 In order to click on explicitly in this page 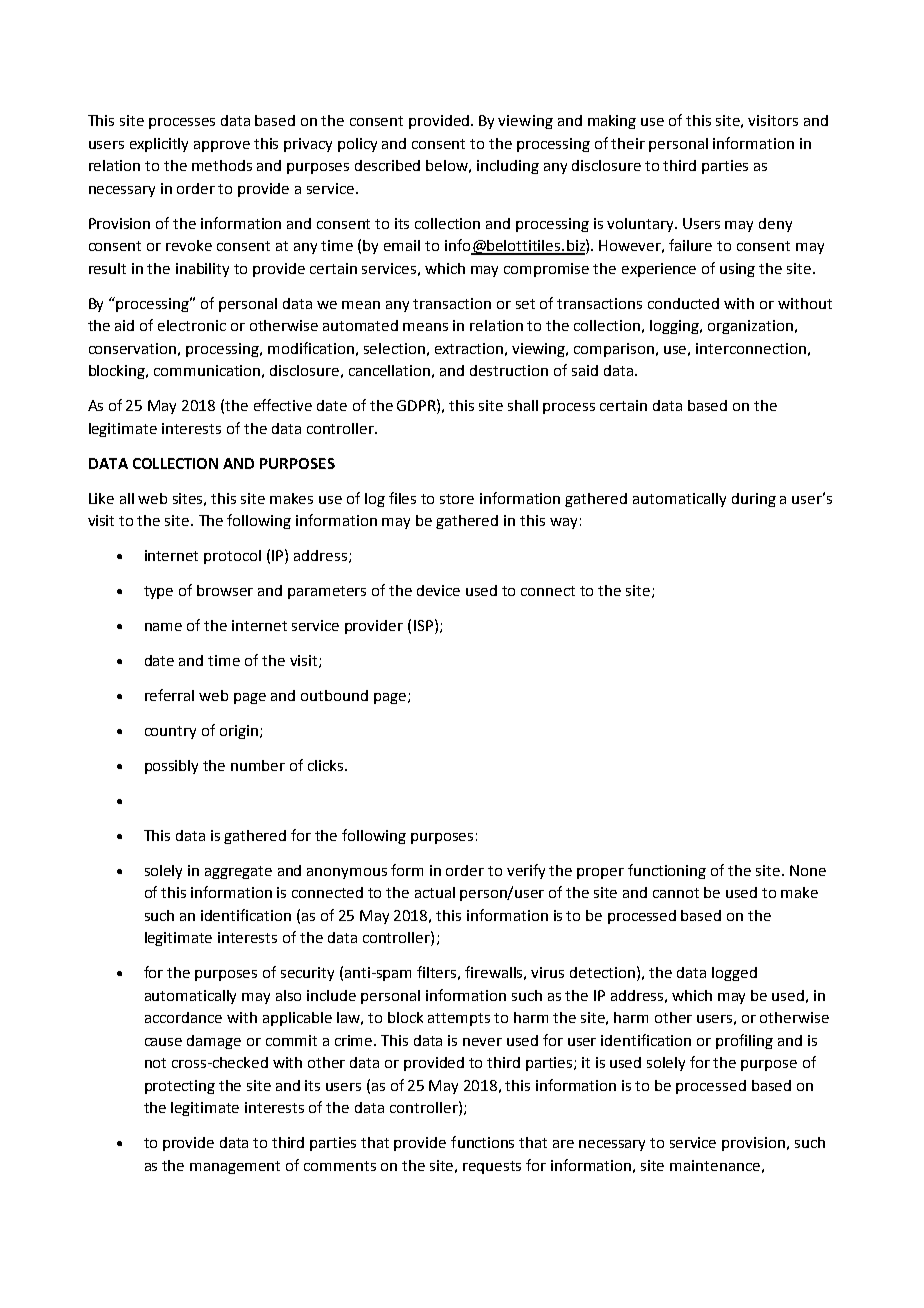, I will do `click(159, 145)`.
